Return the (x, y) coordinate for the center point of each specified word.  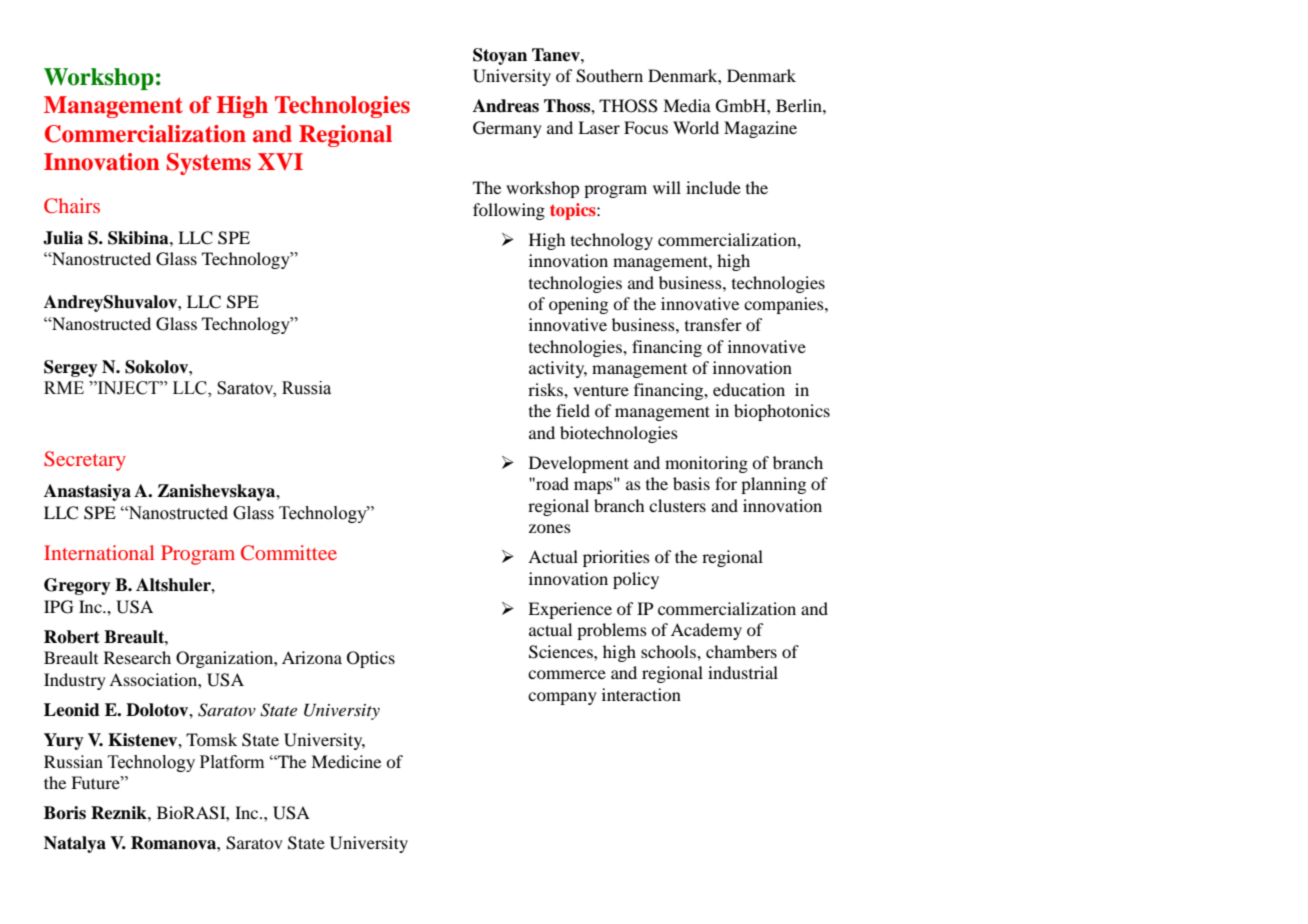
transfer (713, 324)
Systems (209, 164)
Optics (371, 659)
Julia (63, 238)
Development (579, 464)
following (509, 211)
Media (687, 105)
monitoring (706, 464)
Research (137, 657)
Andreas (506, 106)
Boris (65, 813)
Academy (706, 631)
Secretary (85, 461)
